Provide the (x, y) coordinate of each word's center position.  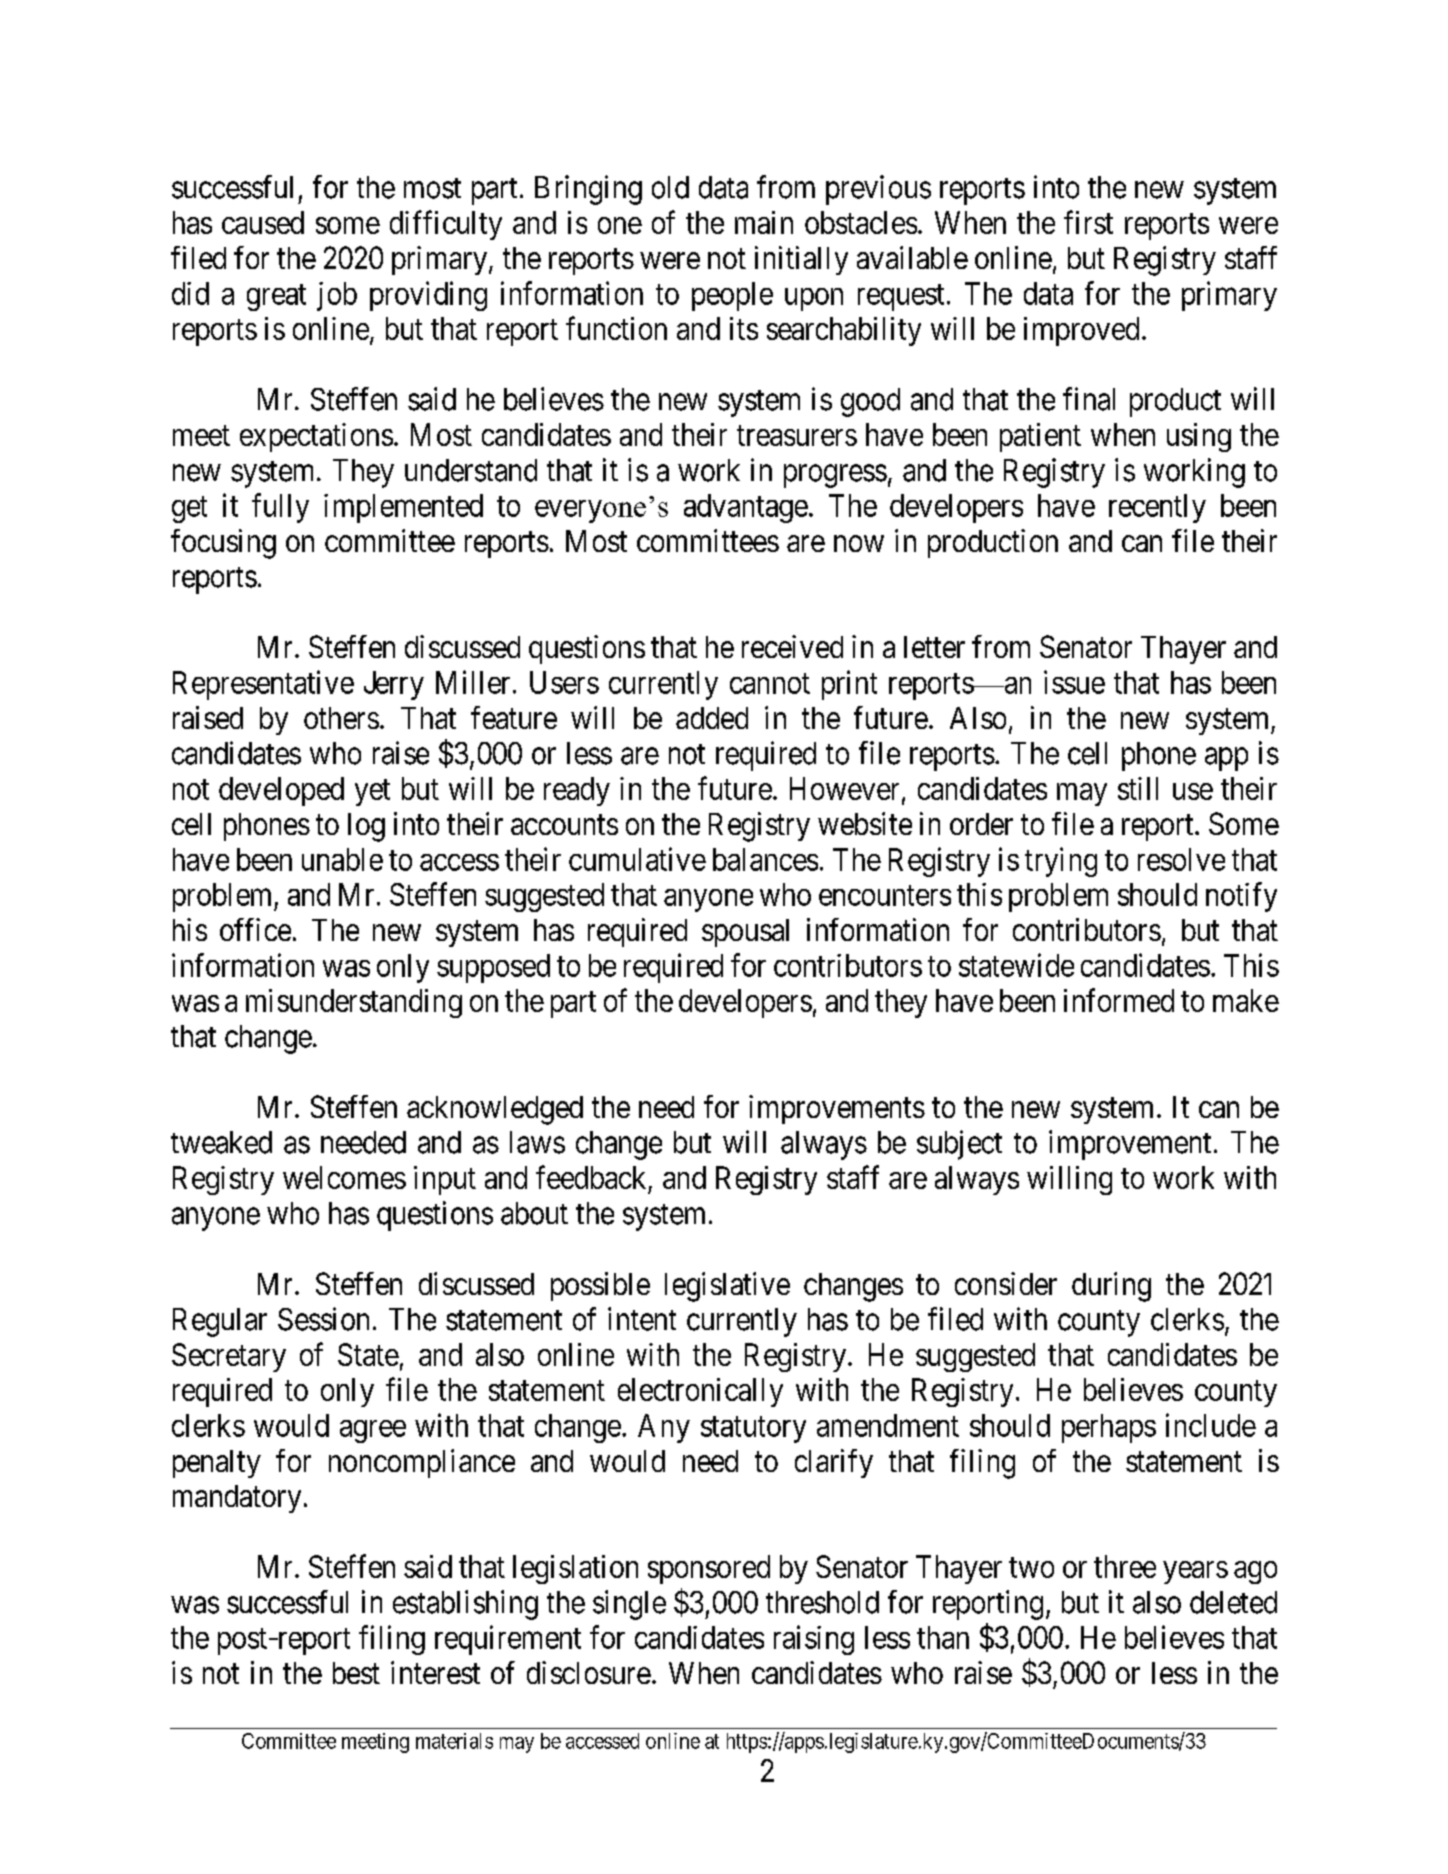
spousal (745, 933)
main (764, 222)
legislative (727, 1287)
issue (1074, 682)
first (1088, 222)
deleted (1233, 1602)
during (1111, 1287)
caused (263, 222)
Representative (263, 685)
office (255, 929)
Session (323, 1319)
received (792, 646)
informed (1119, 1000)
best (356, 1673)
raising (814, 1640)
